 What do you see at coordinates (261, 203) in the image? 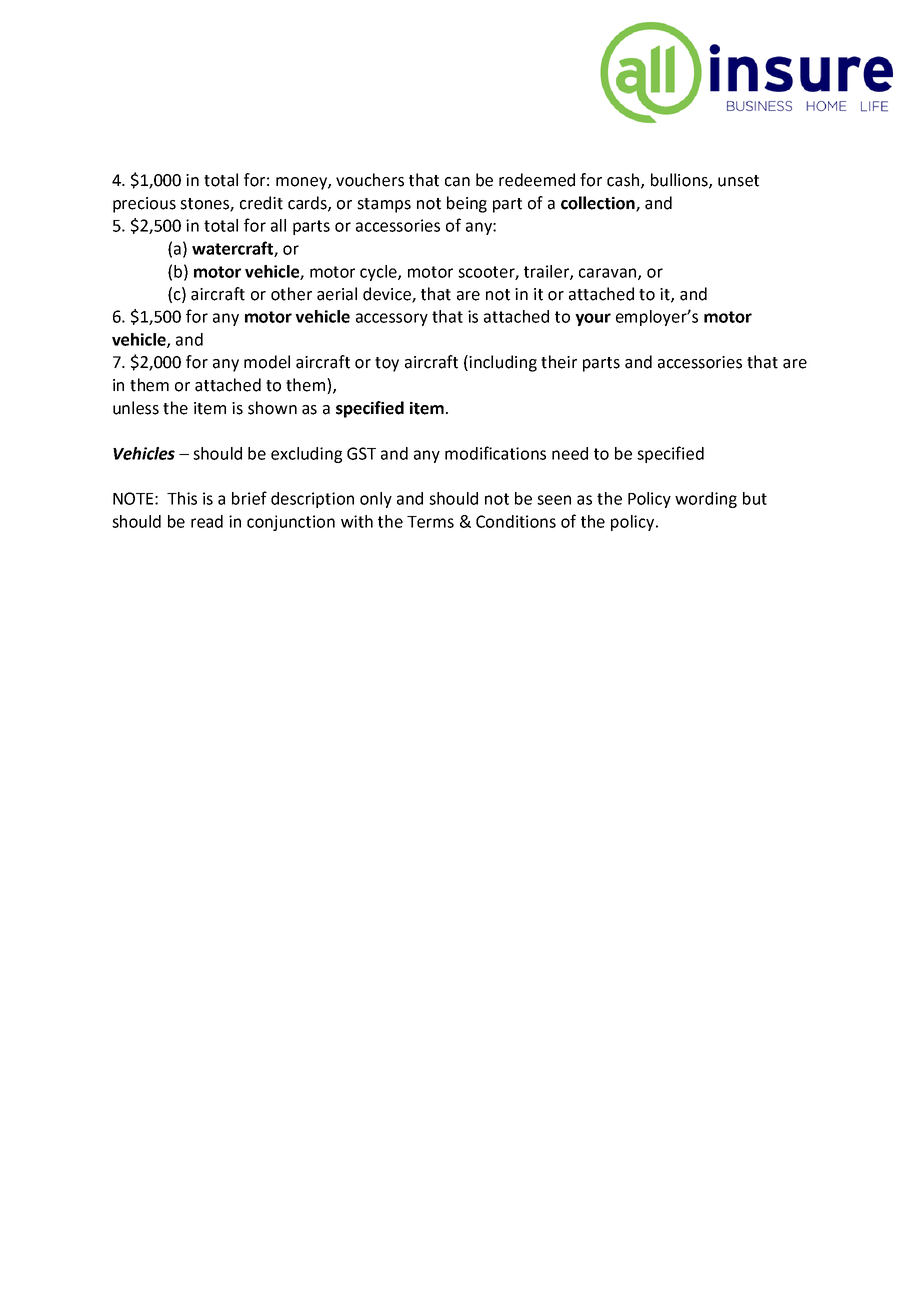
I see `credit` at bounding box center [261, 203].
